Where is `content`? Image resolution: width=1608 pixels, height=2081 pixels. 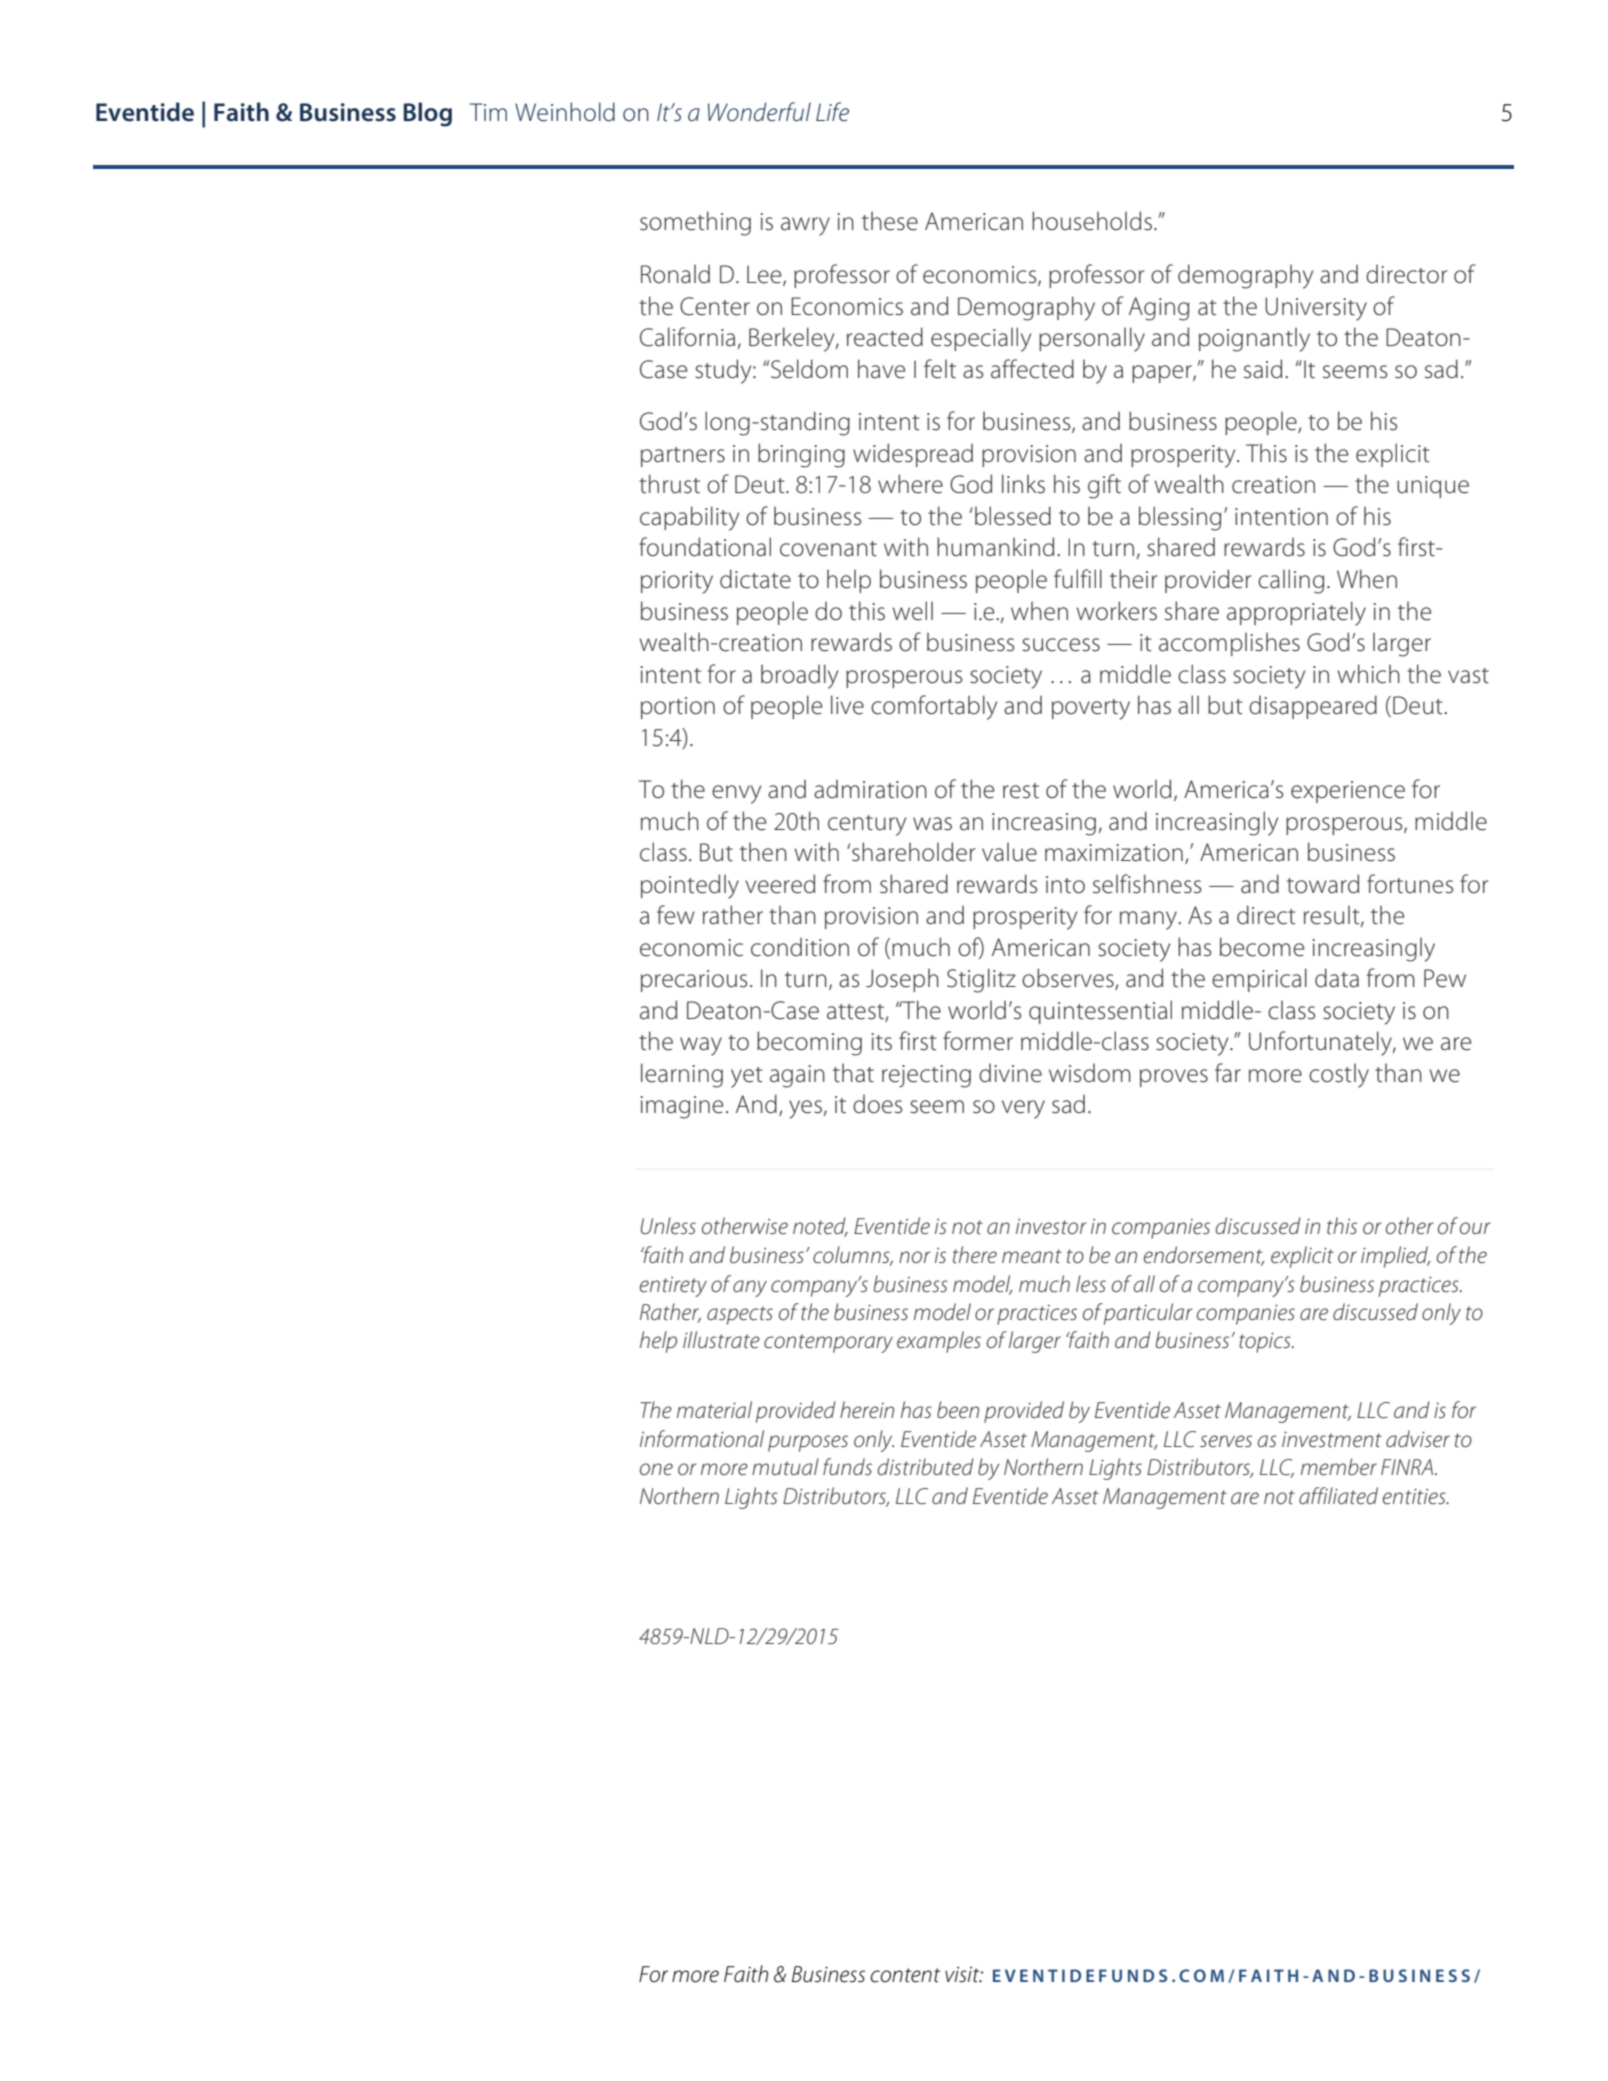
content is located at coordinates (905, 1975).
